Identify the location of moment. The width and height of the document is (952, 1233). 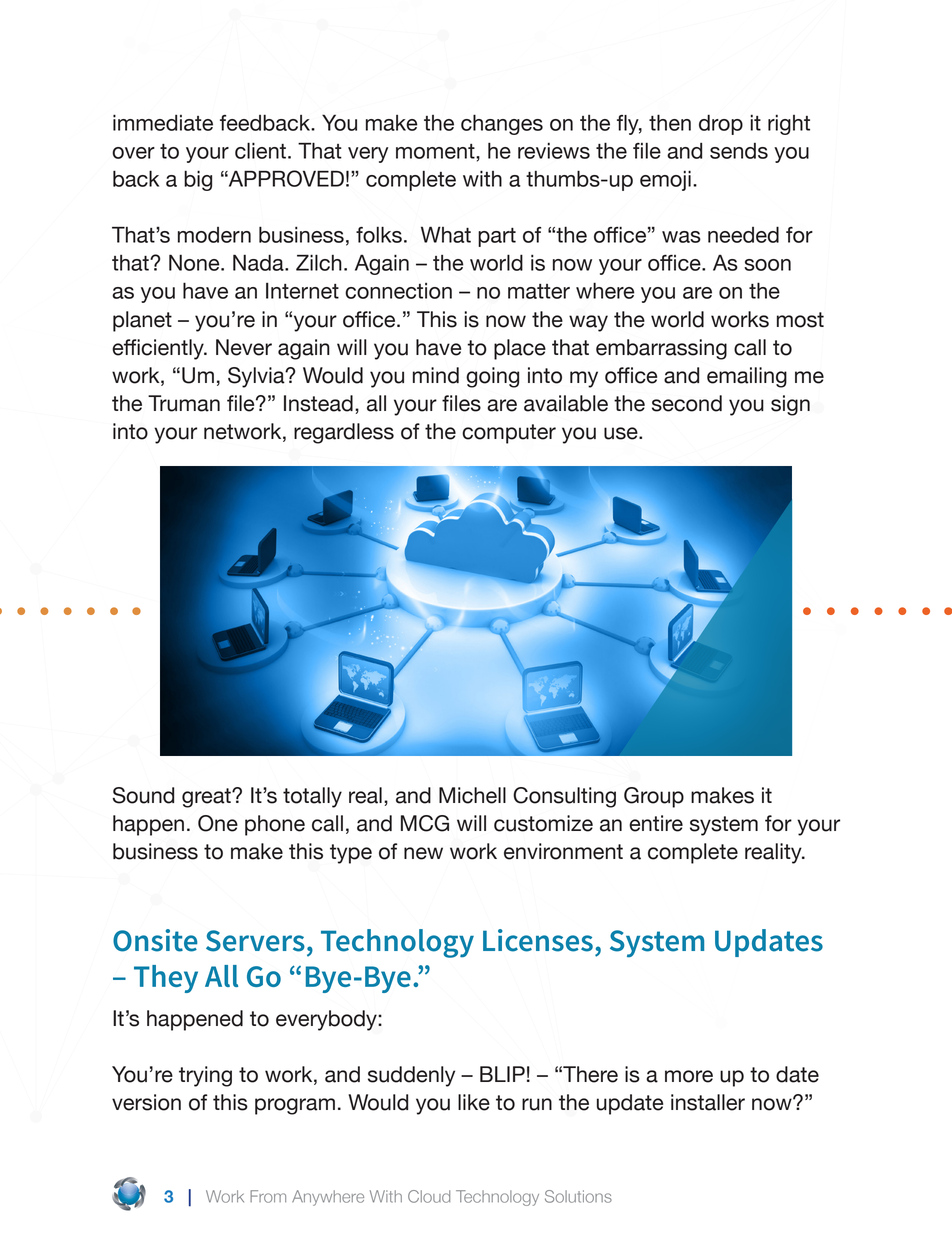
(436, 151).
